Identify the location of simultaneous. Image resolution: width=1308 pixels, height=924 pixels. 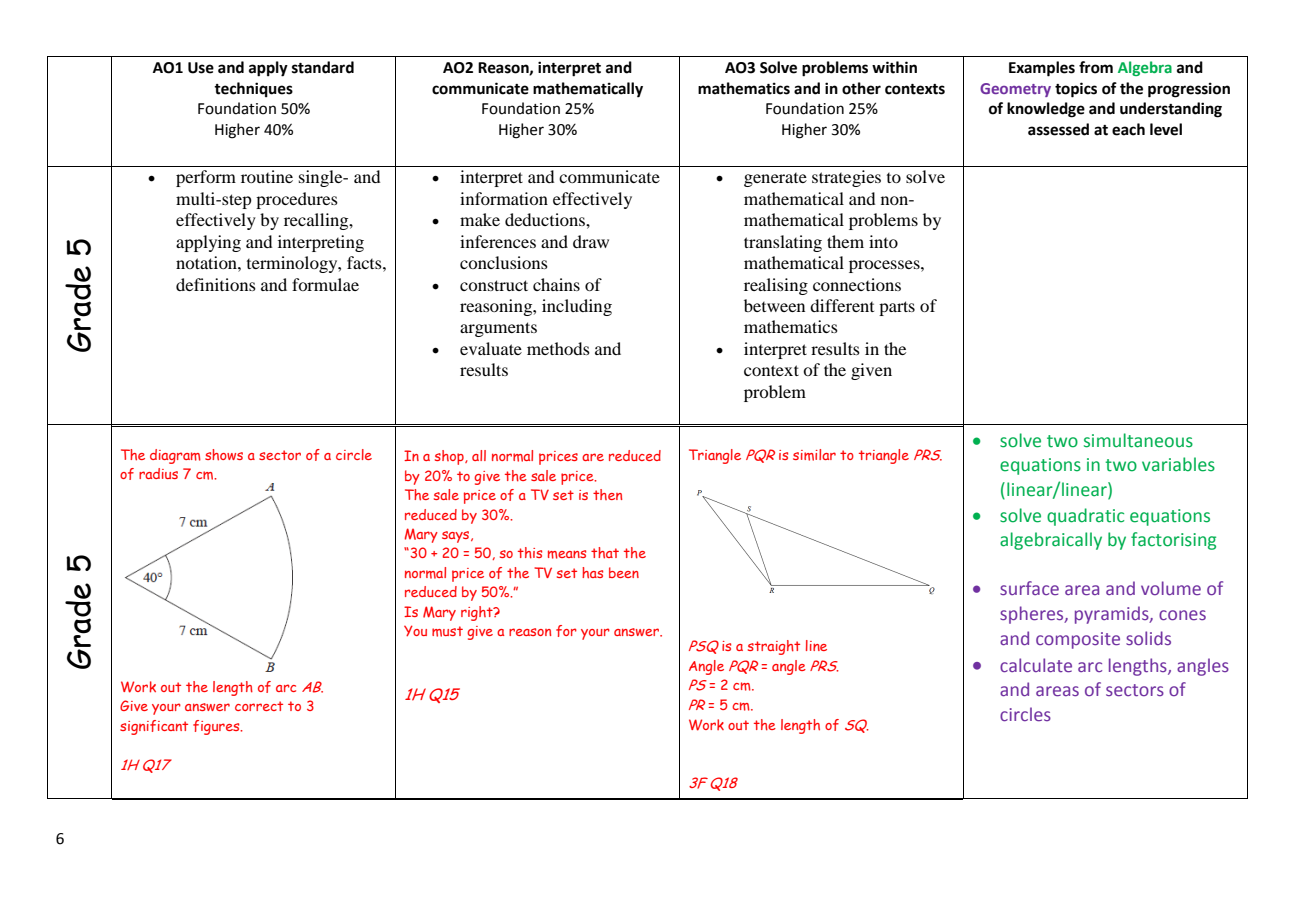
(1138, 440).
